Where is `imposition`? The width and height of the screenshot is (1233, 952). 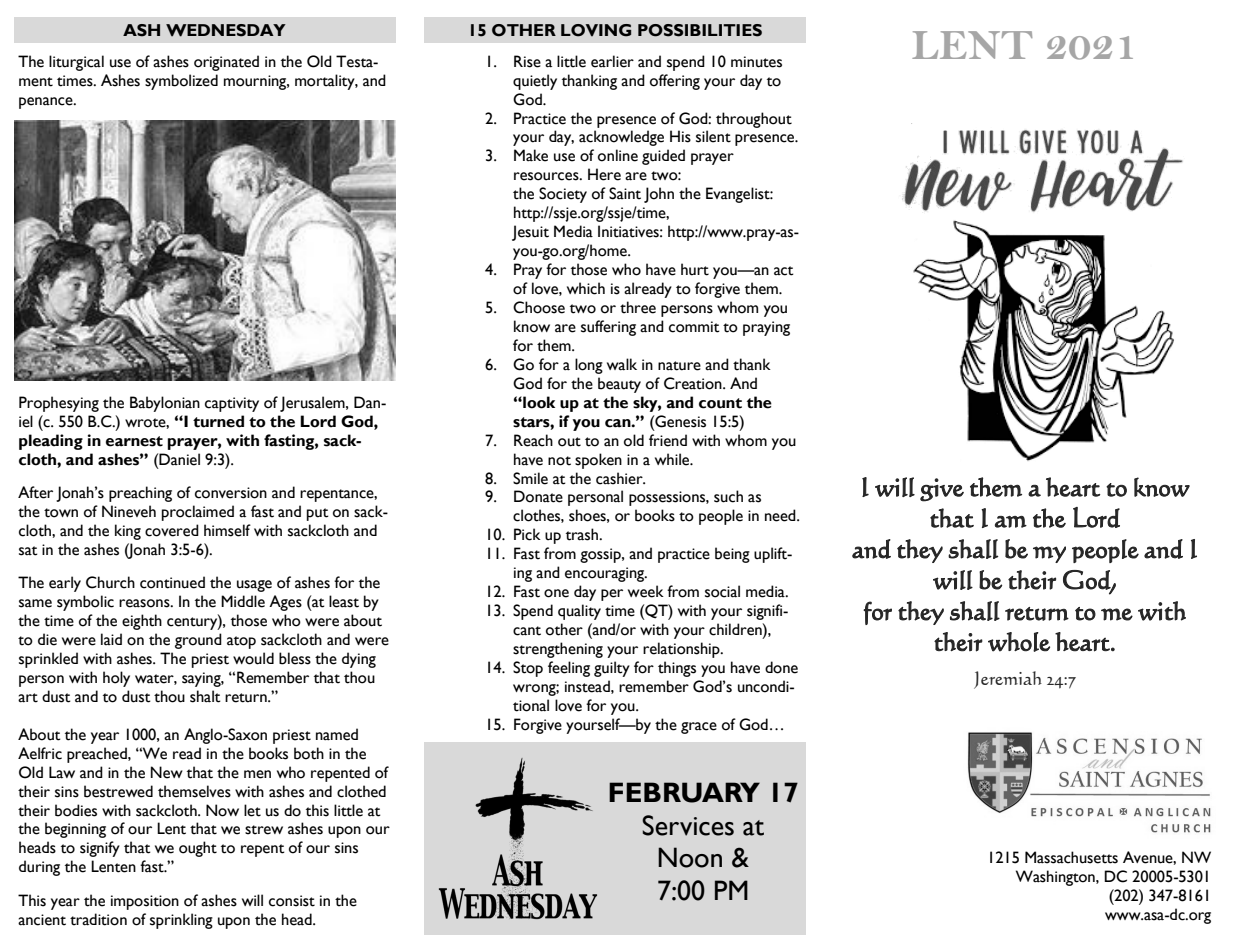 imposition is located at coordinates (145, 902).
